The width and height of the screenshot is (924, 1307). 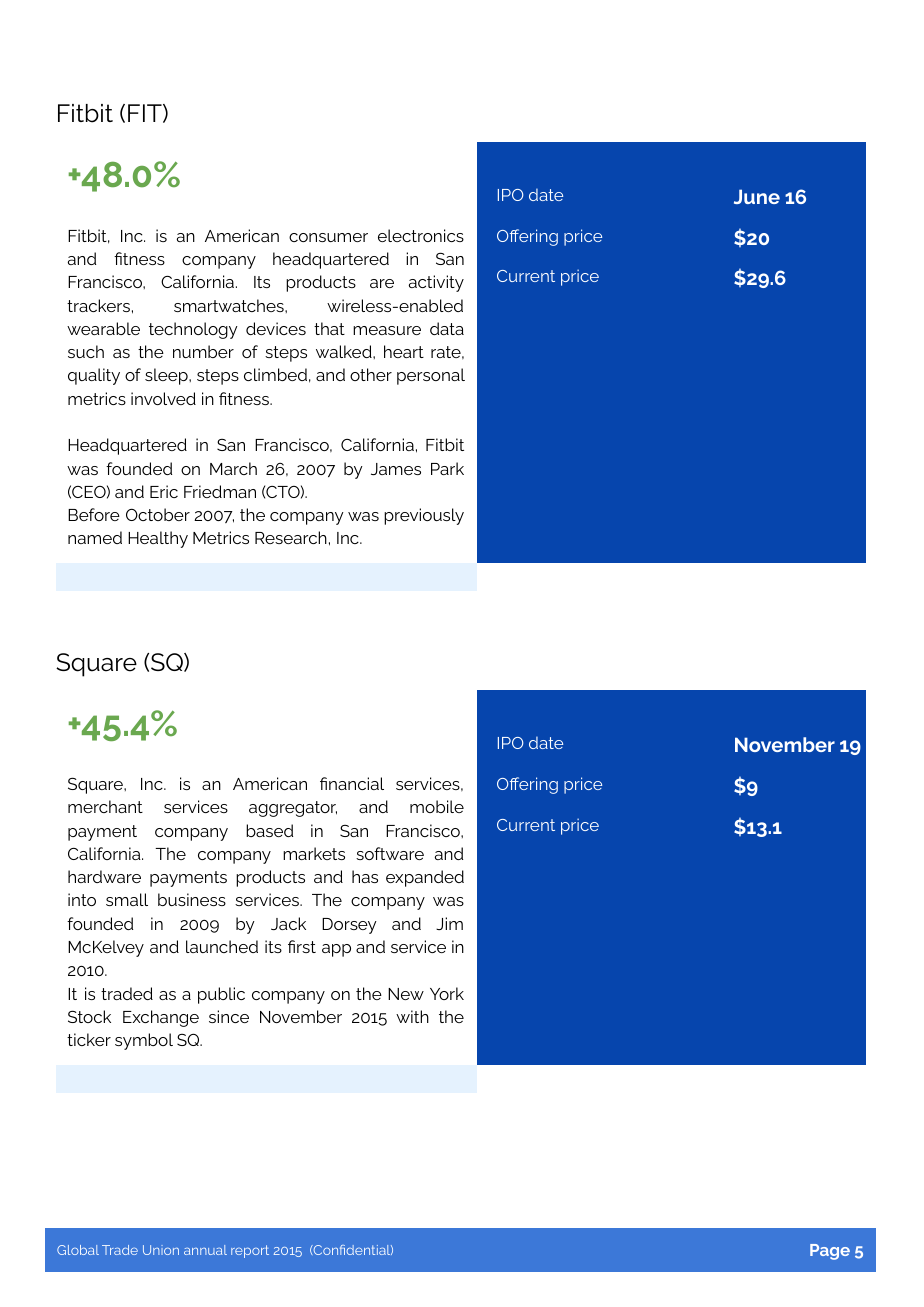 What do you see at coordinates (221, 995) in the screenshot?
I see `public` at bounding box center [221, 995].
